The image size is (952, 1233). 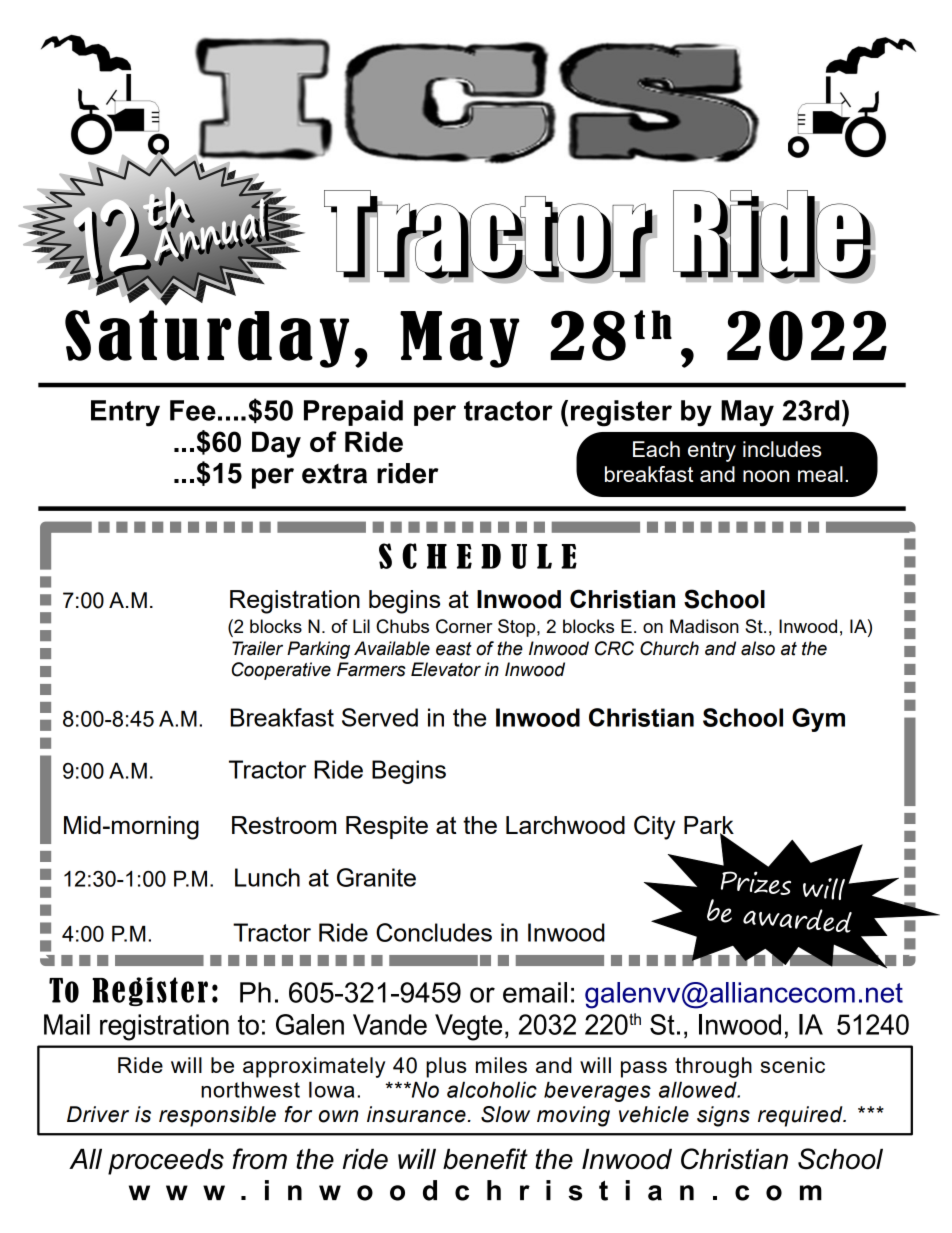 What do you see at coordinates (207, 339) in the image?
I see `Saturday` at bounding box center [207, 339].
